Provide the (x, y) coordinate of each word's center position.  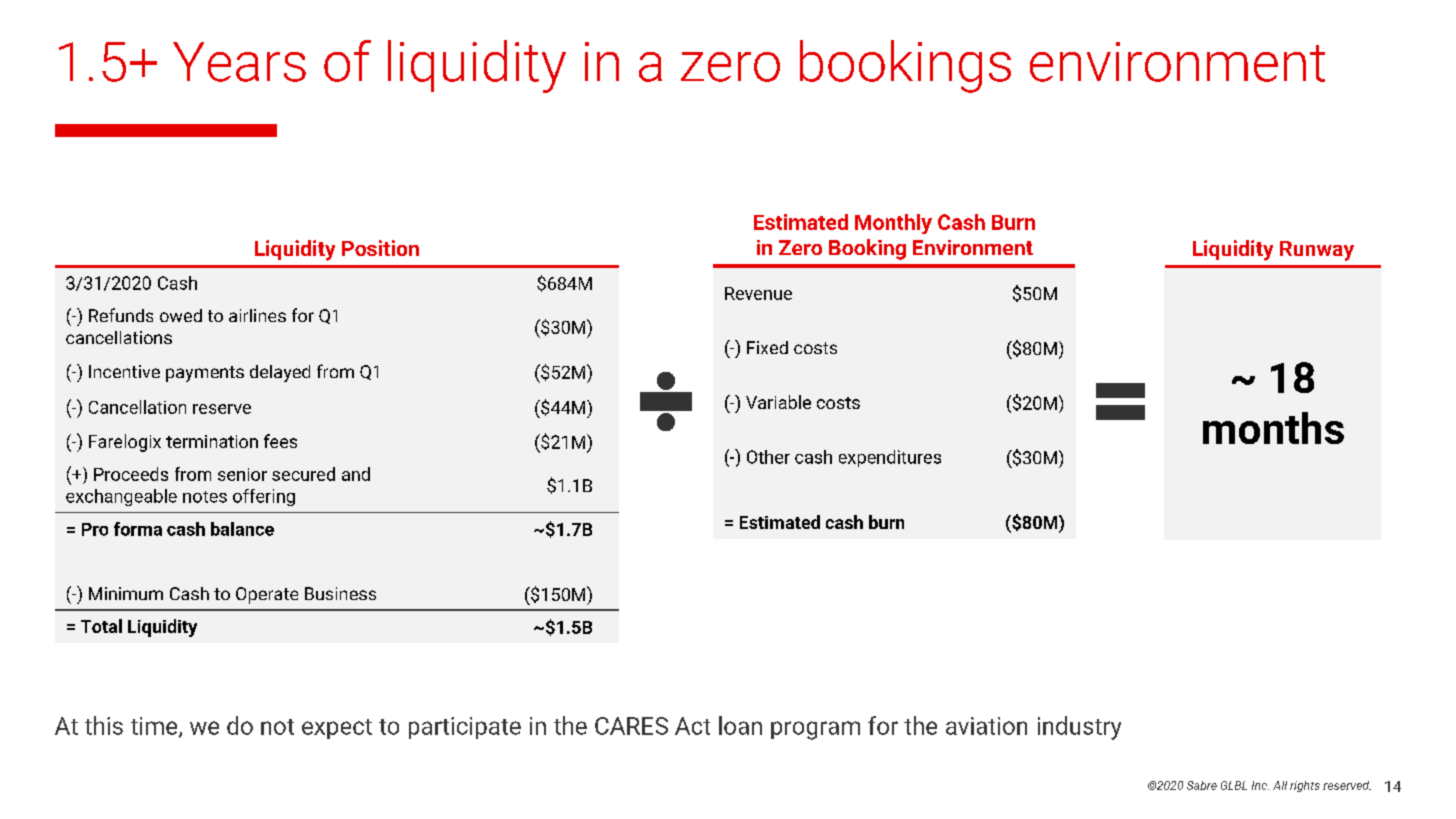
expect (337, 729)
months (1273, 428)
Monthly (893, 224)
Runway (1317, 251)
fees (280, 441)
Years (239, 62)
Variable (778, 402)
